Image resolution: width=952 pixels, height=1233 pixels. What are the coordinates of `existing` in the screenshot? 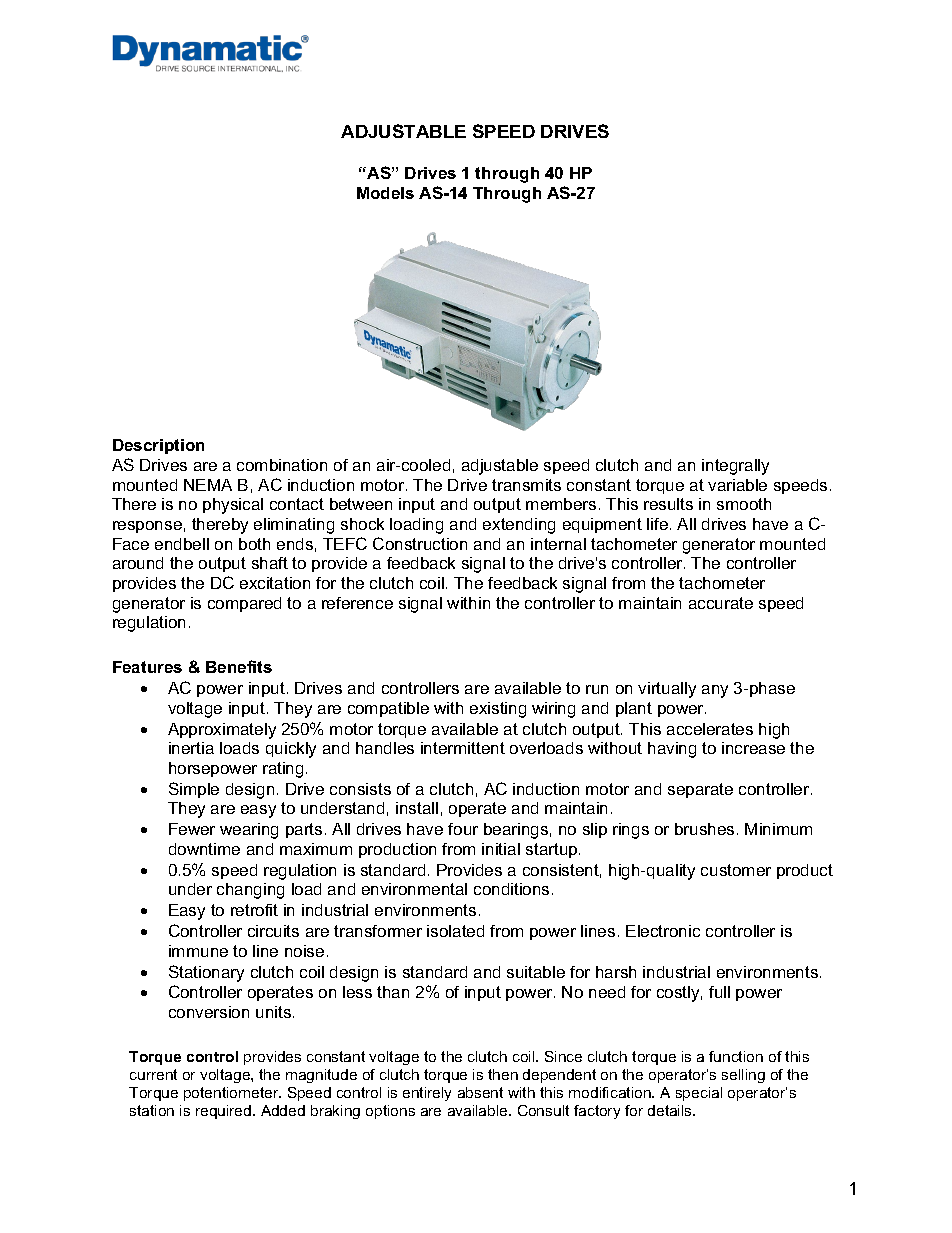 It's located at (498, 710).
